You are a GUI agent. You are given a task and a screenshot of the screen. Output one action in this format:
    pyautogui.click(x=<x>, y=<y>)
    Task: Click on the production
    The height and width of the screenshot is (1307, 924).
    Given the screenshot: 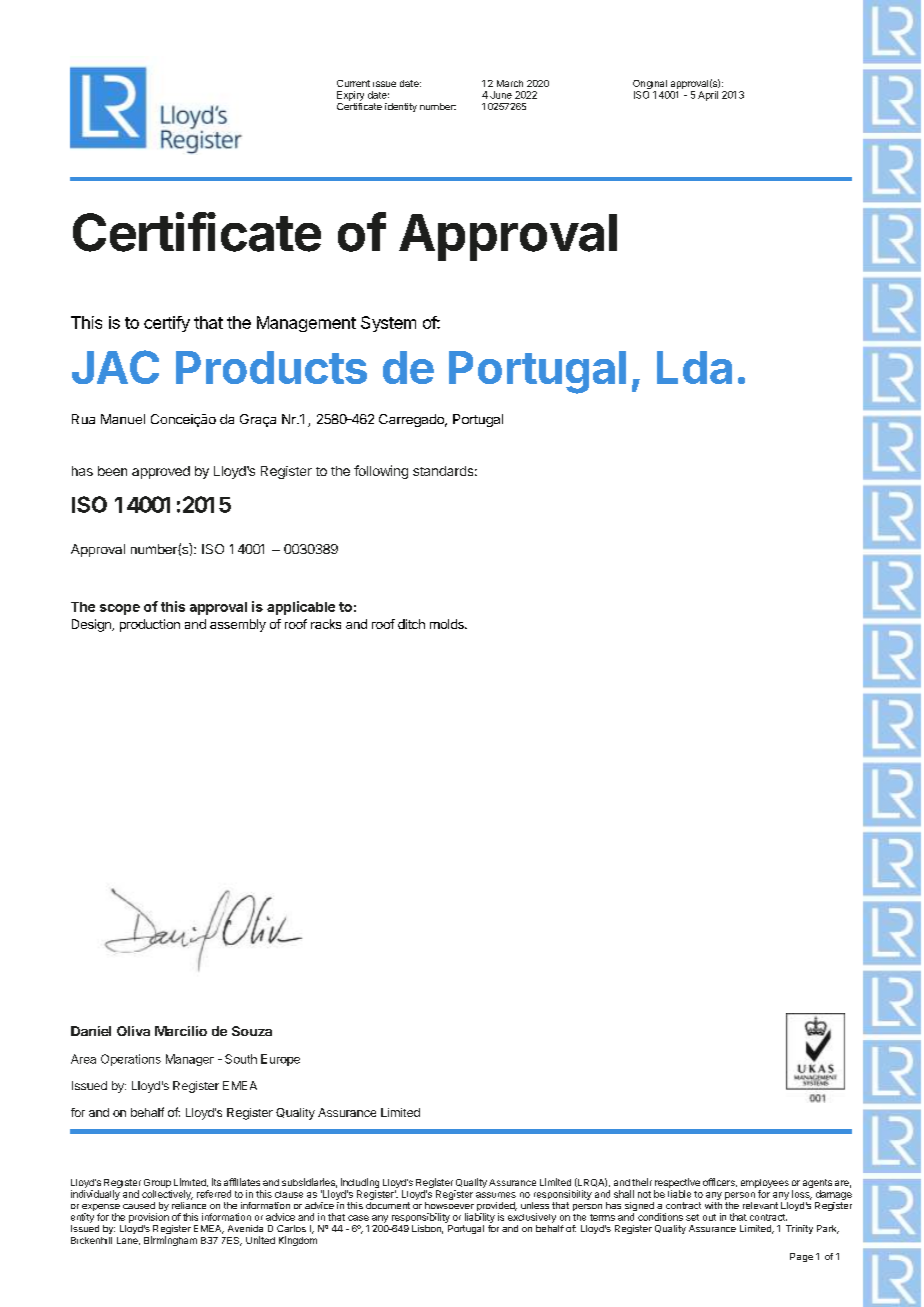 What is the action you would take?
    pyautogui.click(x=150, y=625)
